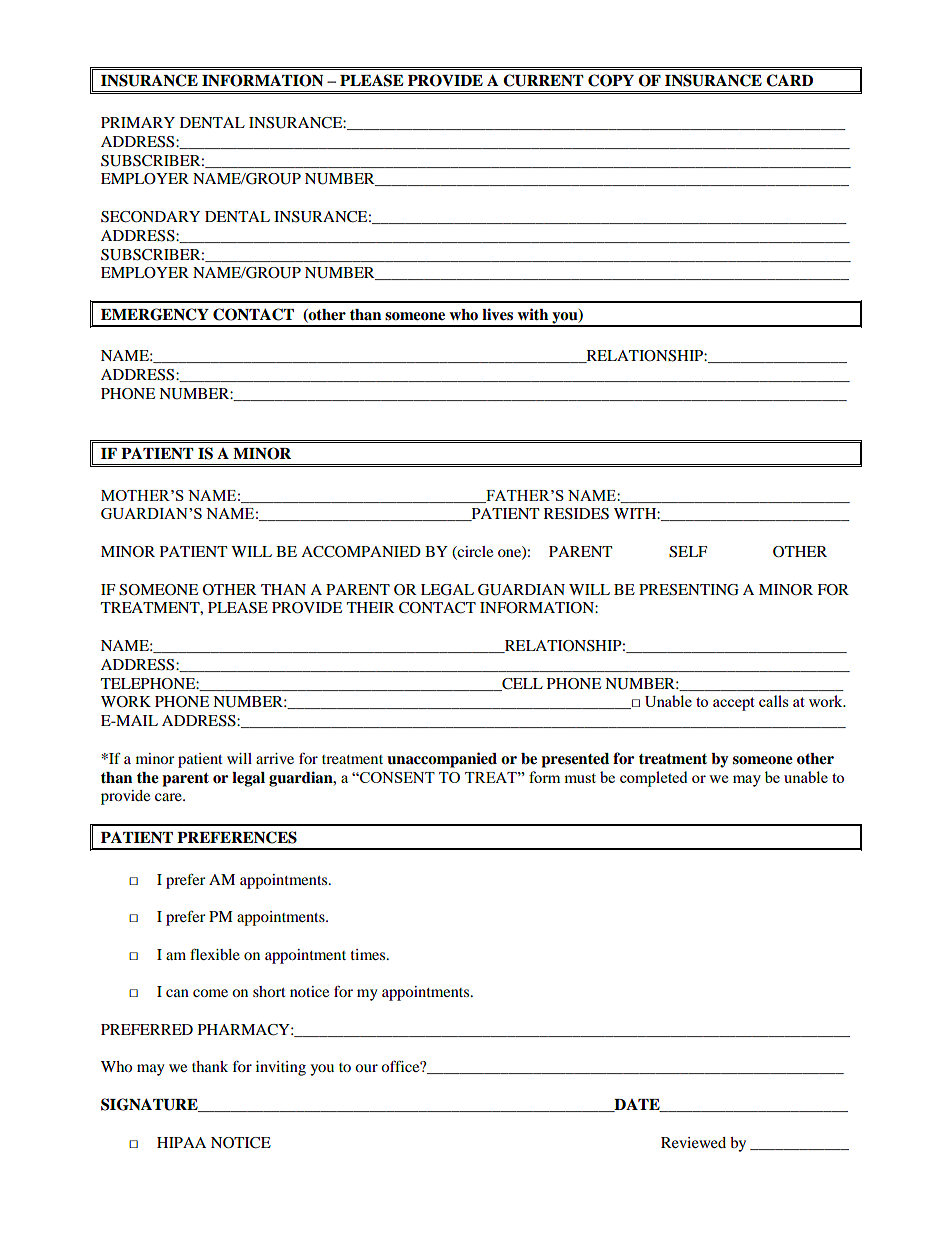 This page has height=1233, width=952. Describe the element at coordinates (693, 1142) in the page. I see `Reviewed` at that location.
